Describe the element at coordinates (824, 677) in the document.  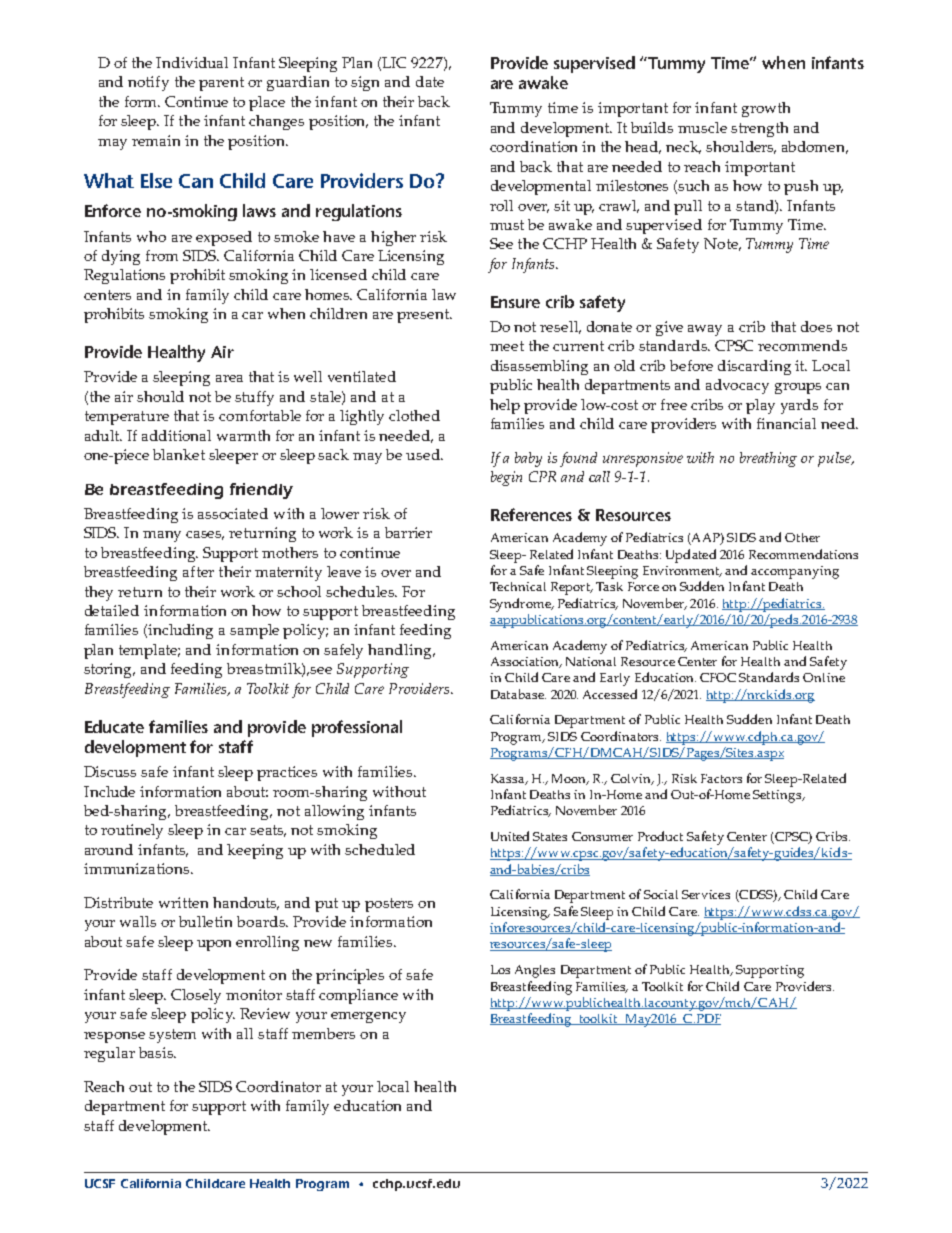
I see `Online` at that location.
